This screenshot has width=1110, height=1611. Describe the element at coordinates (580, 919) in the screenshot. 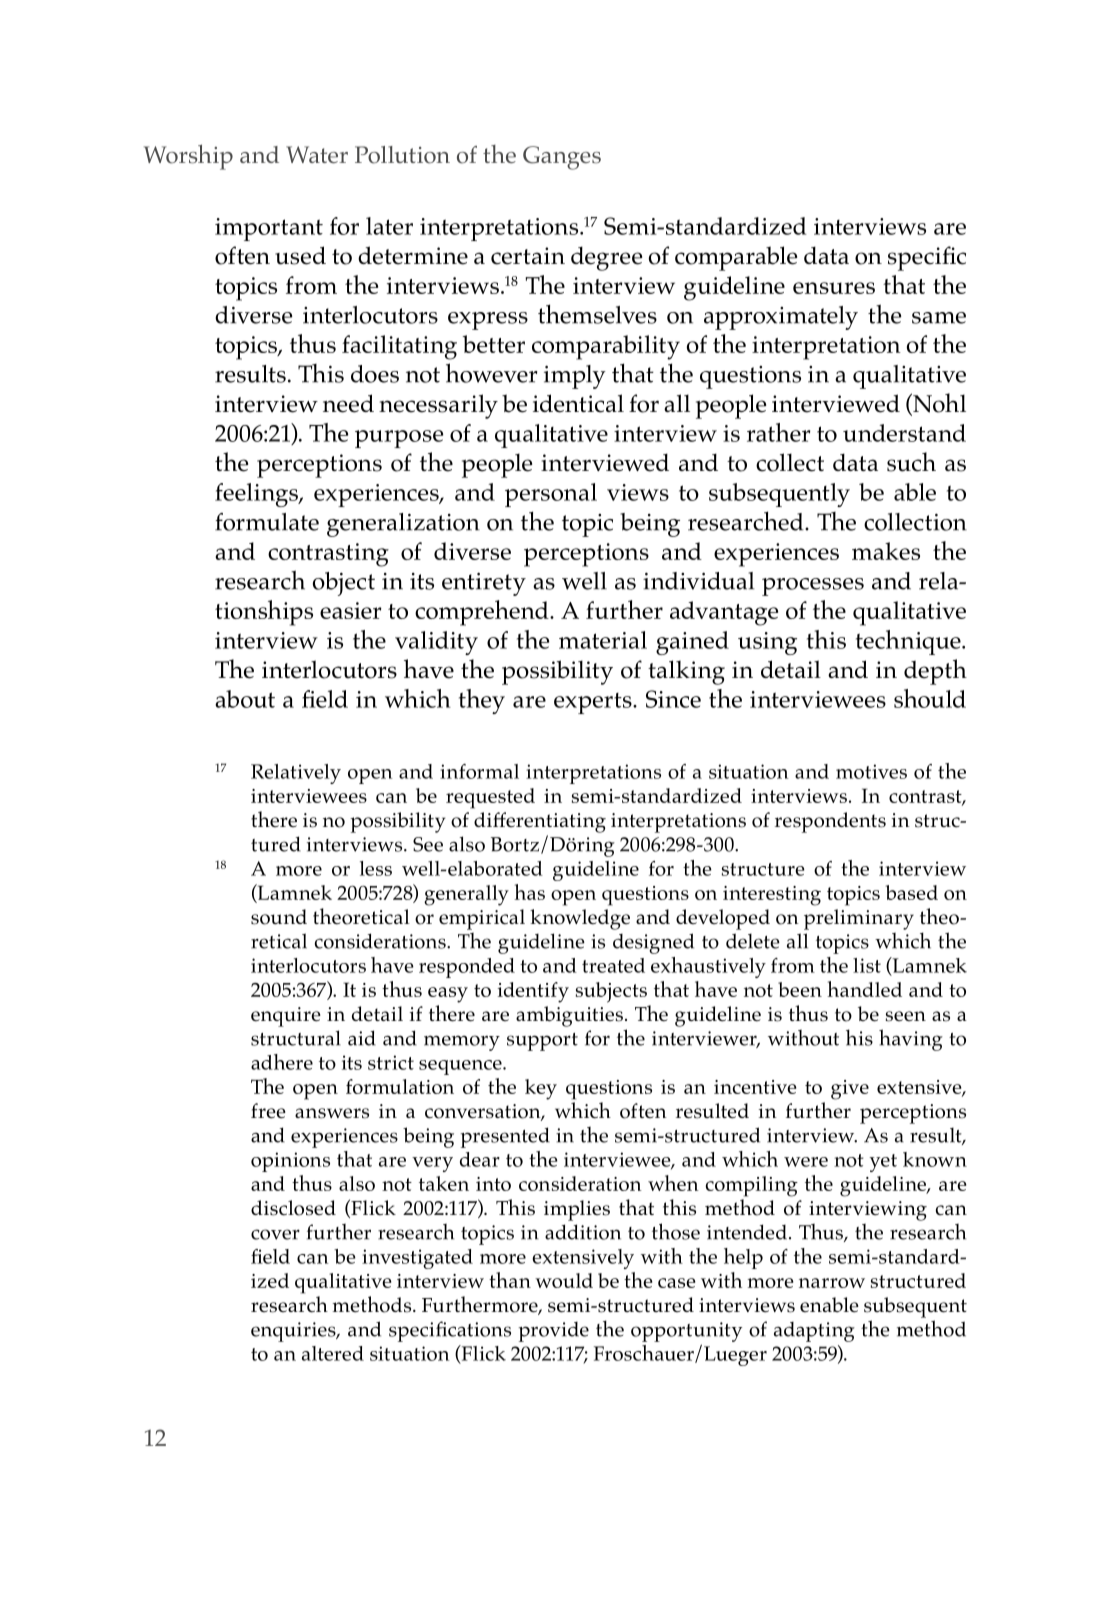

I see `knowledge` at that location.
